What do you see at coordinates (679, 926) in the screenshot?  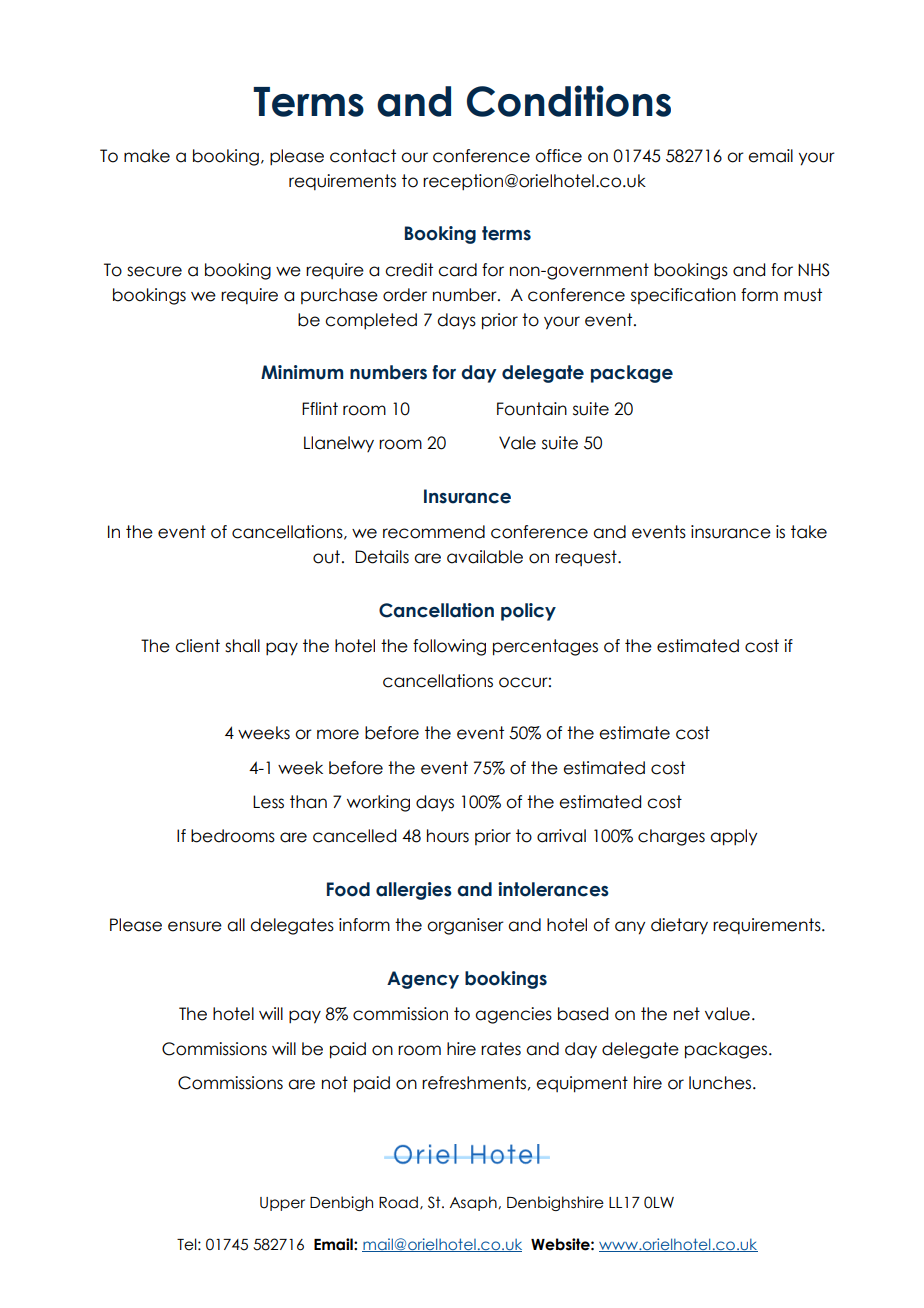 I see `dietary` at bounding box center [679, 926].
